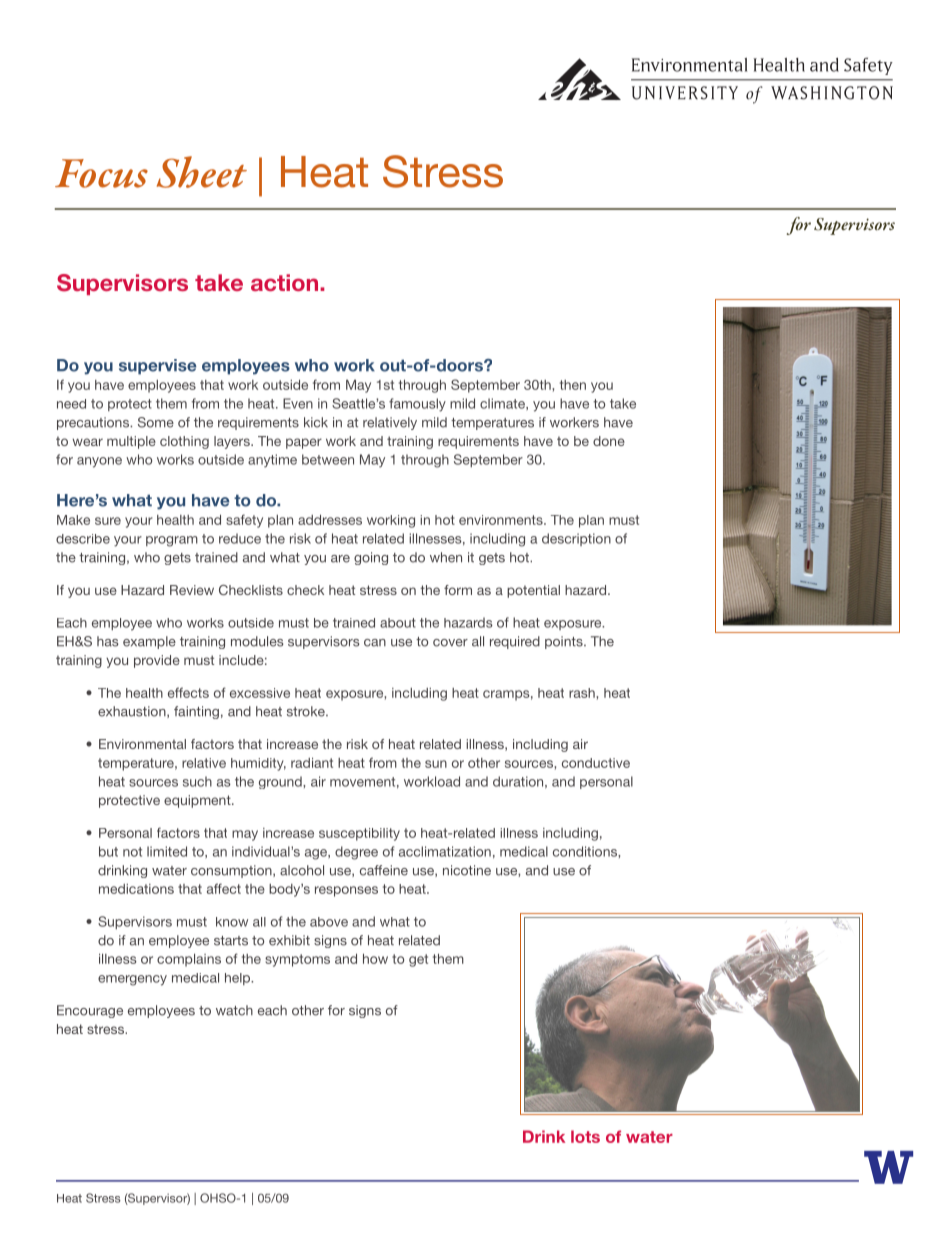  Describe the element at coordinates (132, 980) in the page. I see `emergency` at that location.
